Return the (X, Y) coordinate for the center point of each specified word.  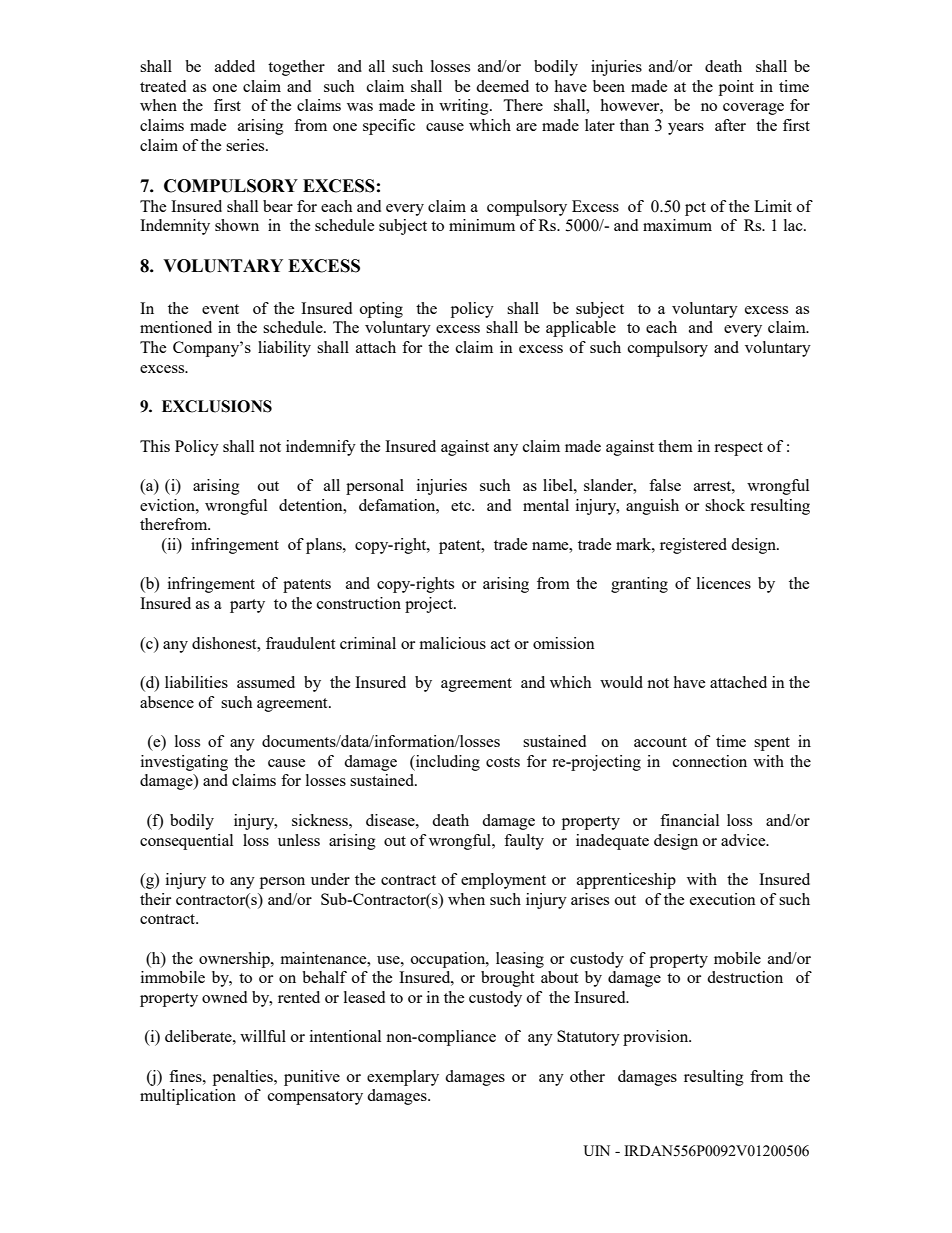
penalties (244, 1078)
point (736, 88)
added (235, 66)
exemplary (403, 1078)
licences (724, 583)
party (247, 606)
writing (465, 107)
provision (657, 1038)
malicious (453, 643)
